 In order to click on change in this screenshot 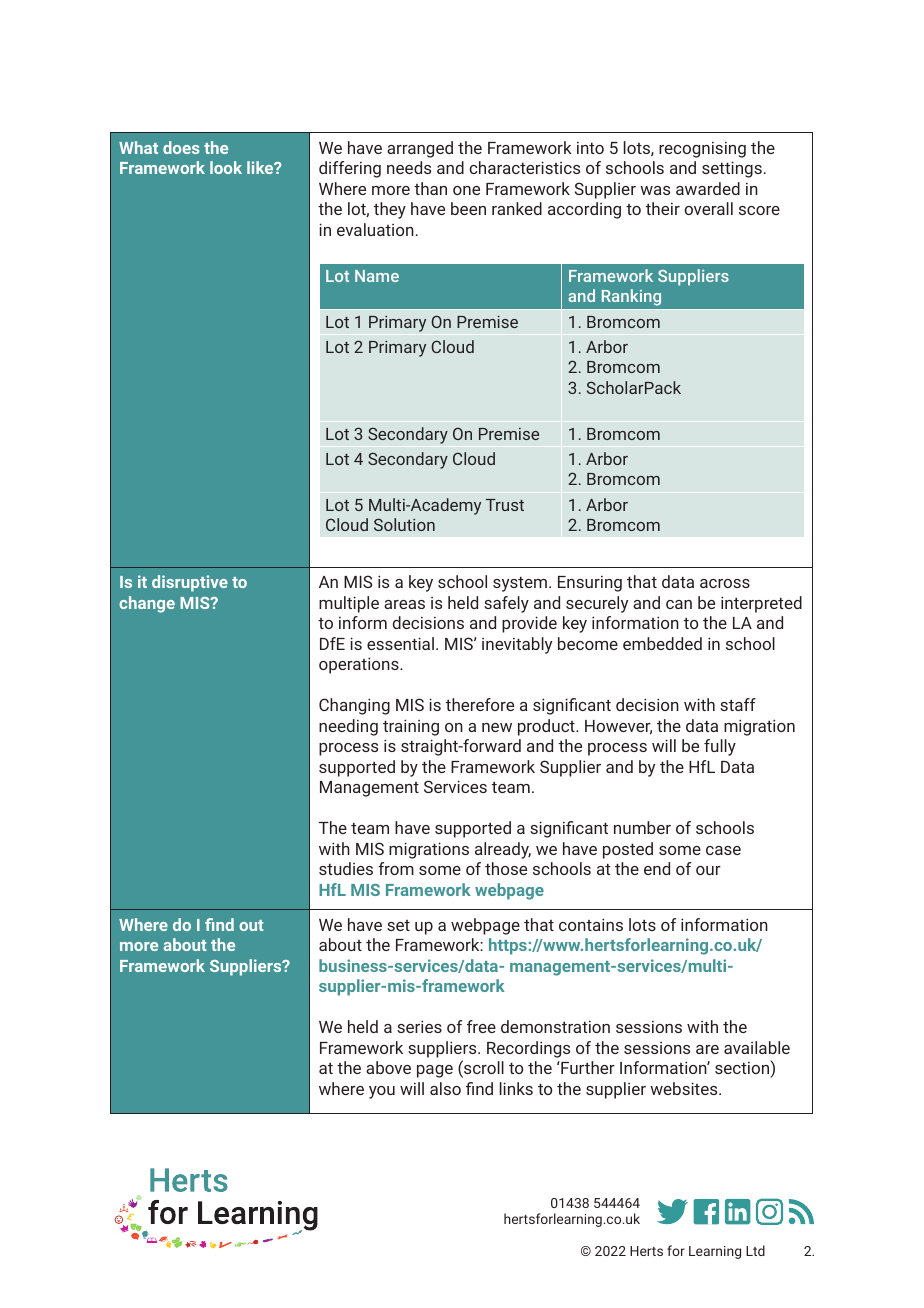, I will do `click(147, 604)`.
